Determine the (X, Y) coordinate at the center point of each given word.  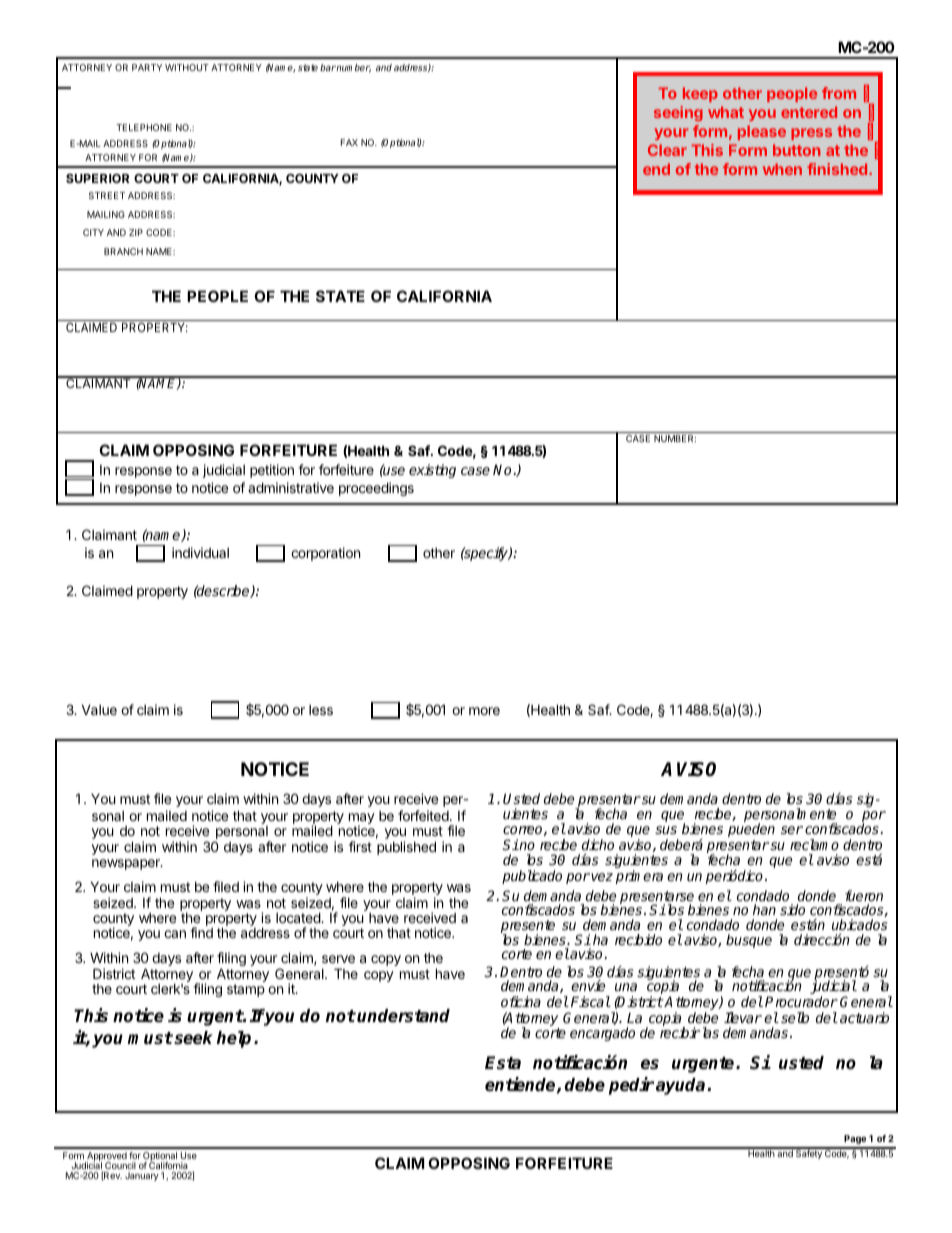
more (484, 711)
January (142, 1176)
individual (200, 552)
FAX (349, 142)
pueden (751, 830)
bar (328, 67)
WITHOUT (187, 67)
